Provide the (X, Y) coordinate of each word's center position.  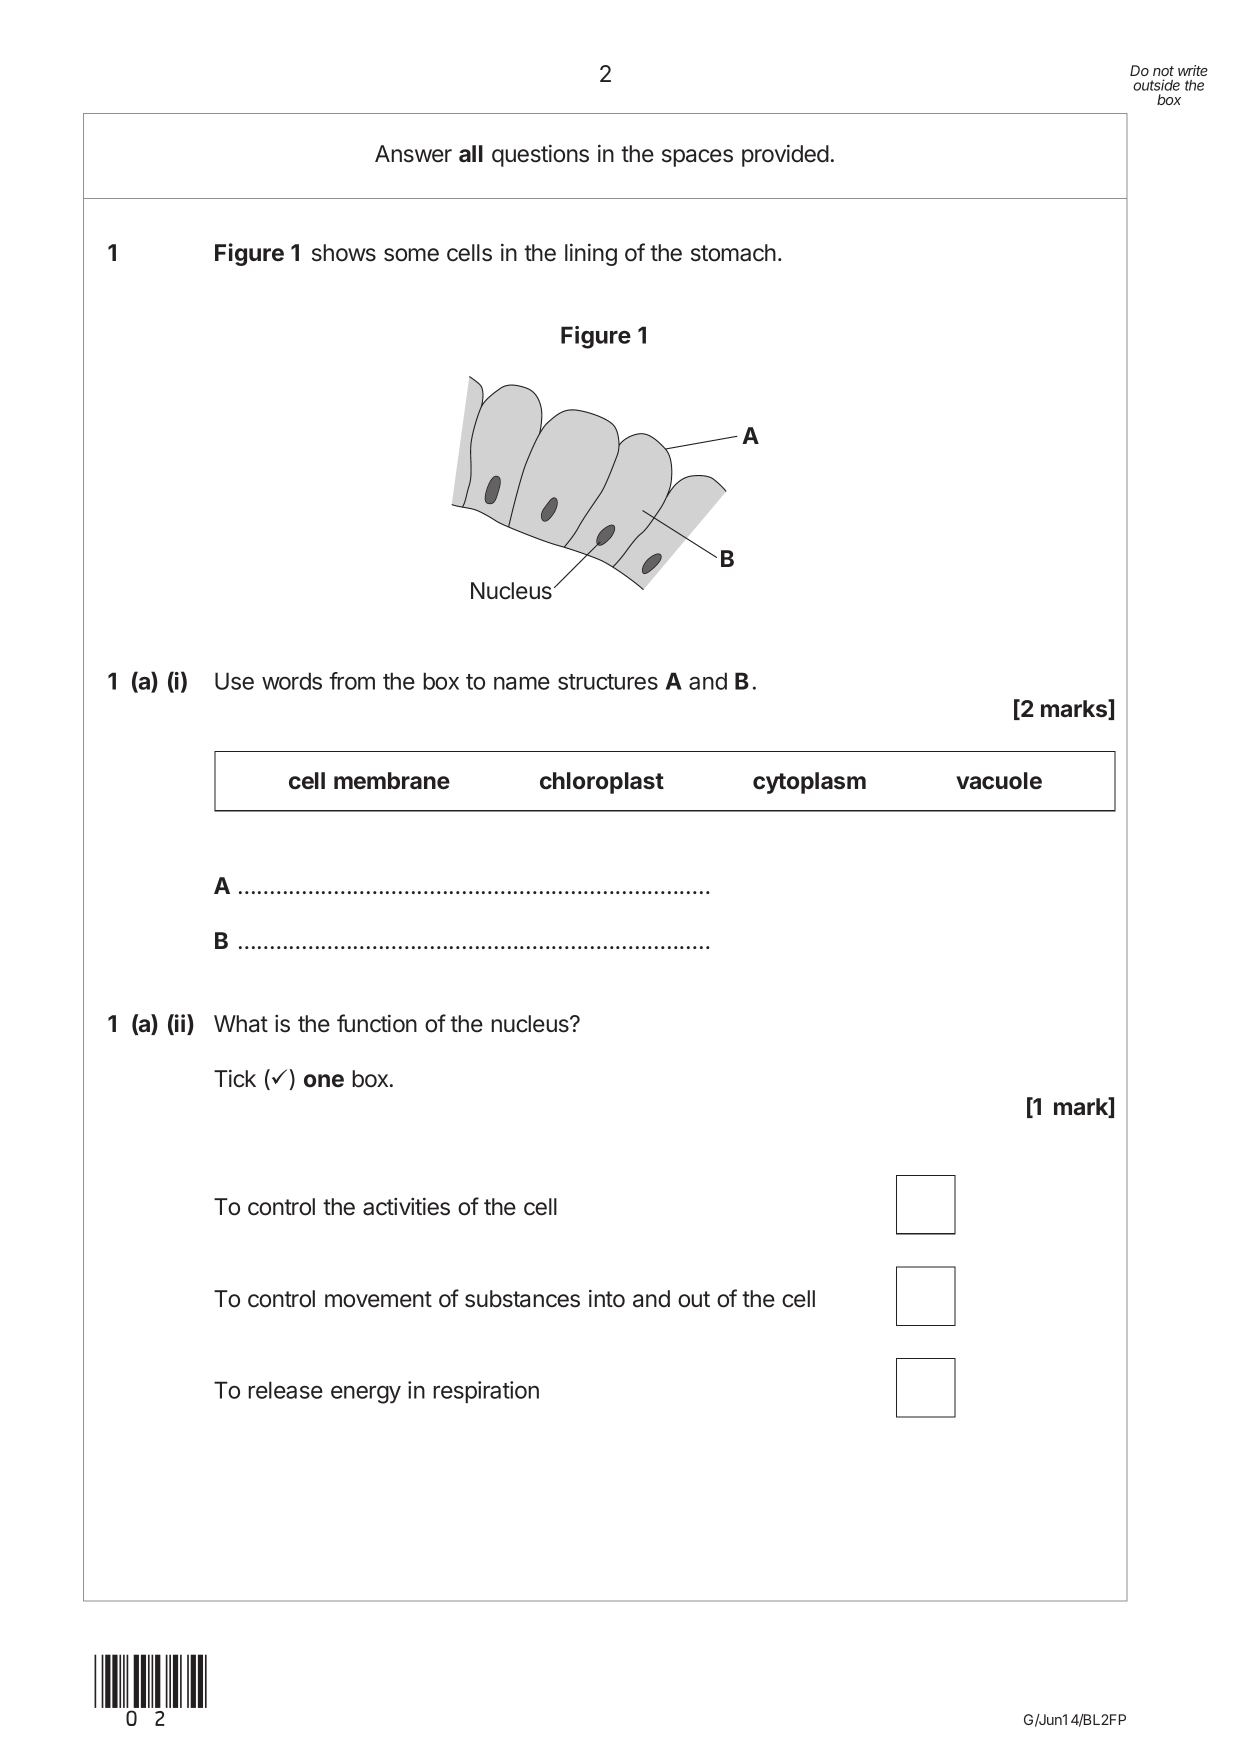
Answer (413, 154)
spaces (697, 158)
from (352, 681)
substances (522, 1299)
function (377, 1023)
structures (608, 682)
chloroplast (602, 783)
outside (1156, 85)
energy (366, 1394)
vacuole (999, 781)
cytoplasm (809, 783)
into (607, 1298)
